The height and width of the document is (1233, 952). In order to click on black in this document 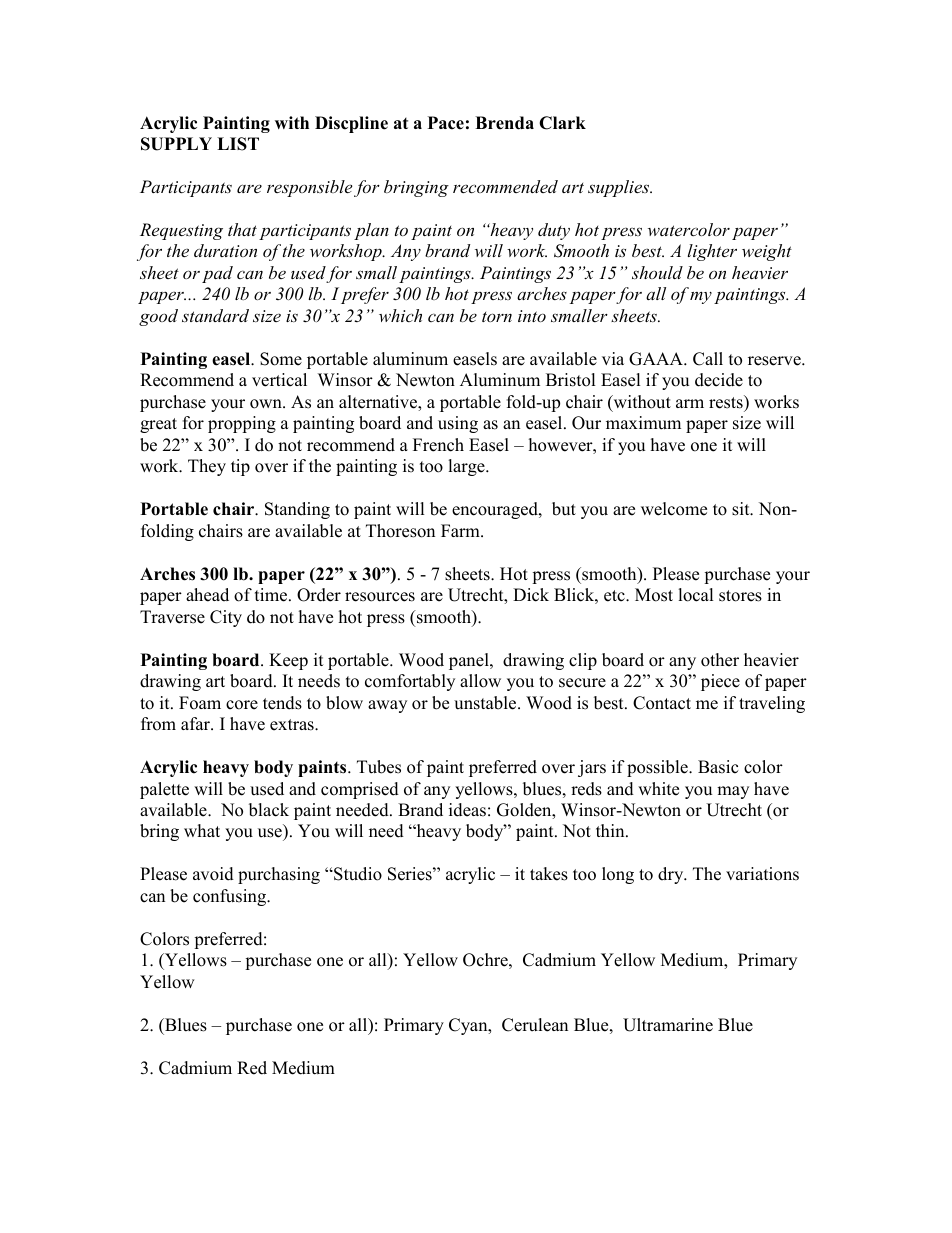, I will do `click(269, 810)`.
